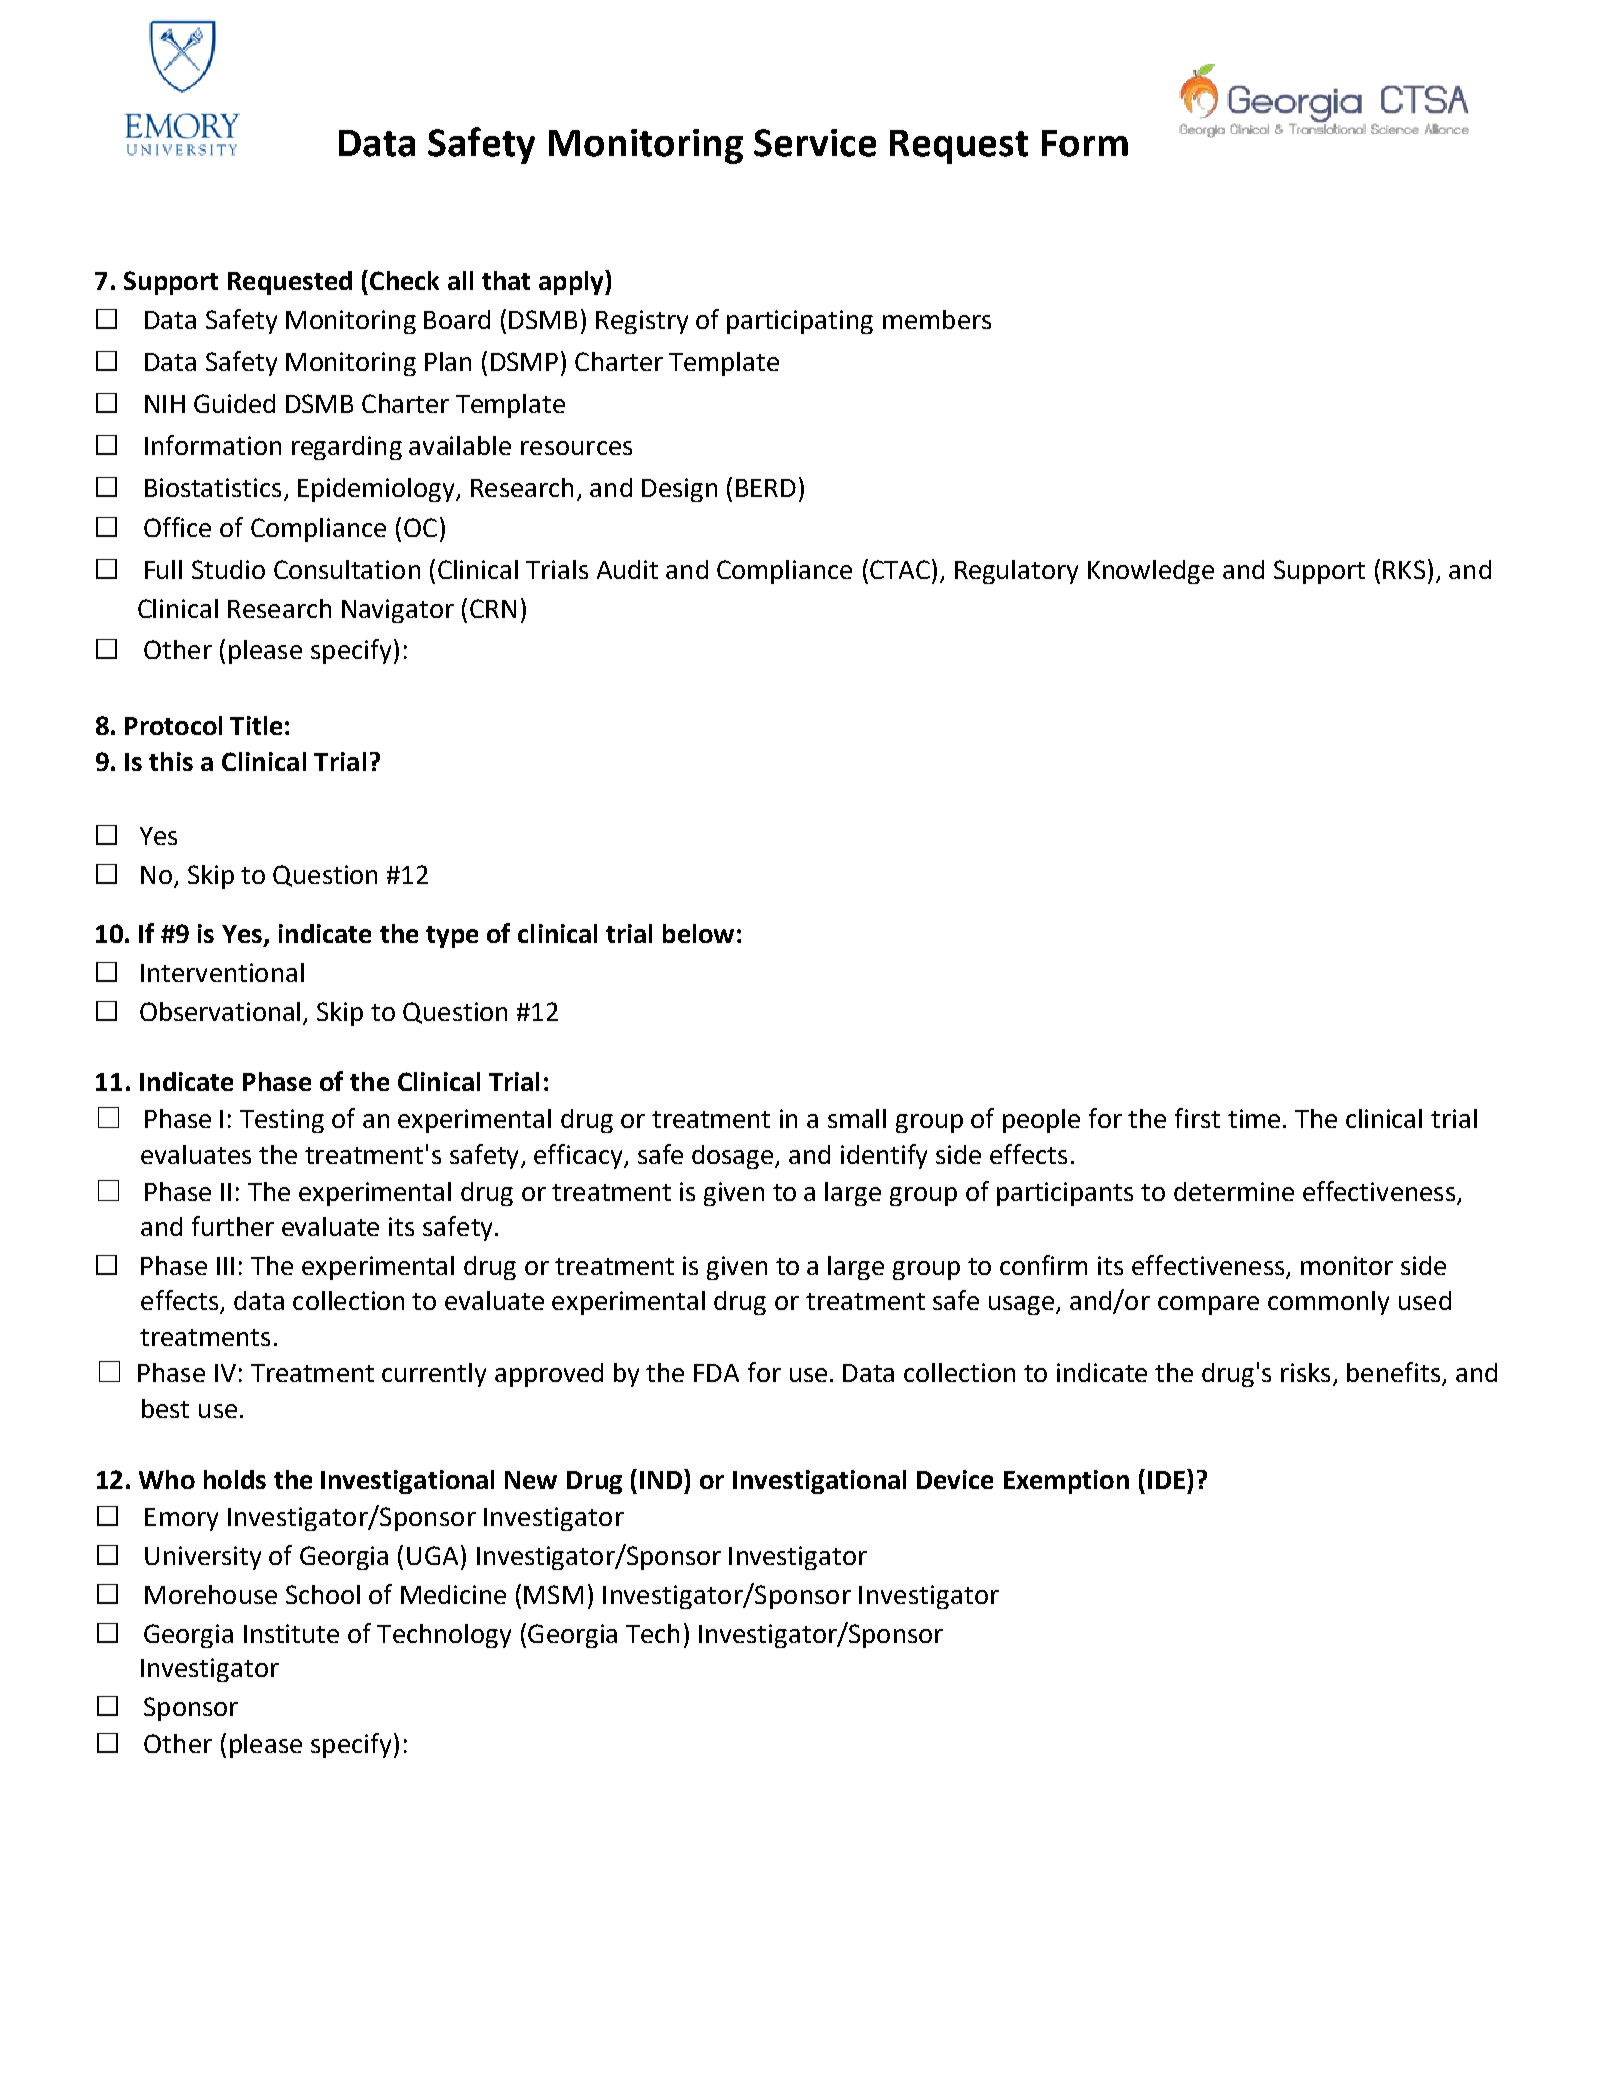 The image size is (1605, 2077). I want to click on MSM, so click(553, 1594).
